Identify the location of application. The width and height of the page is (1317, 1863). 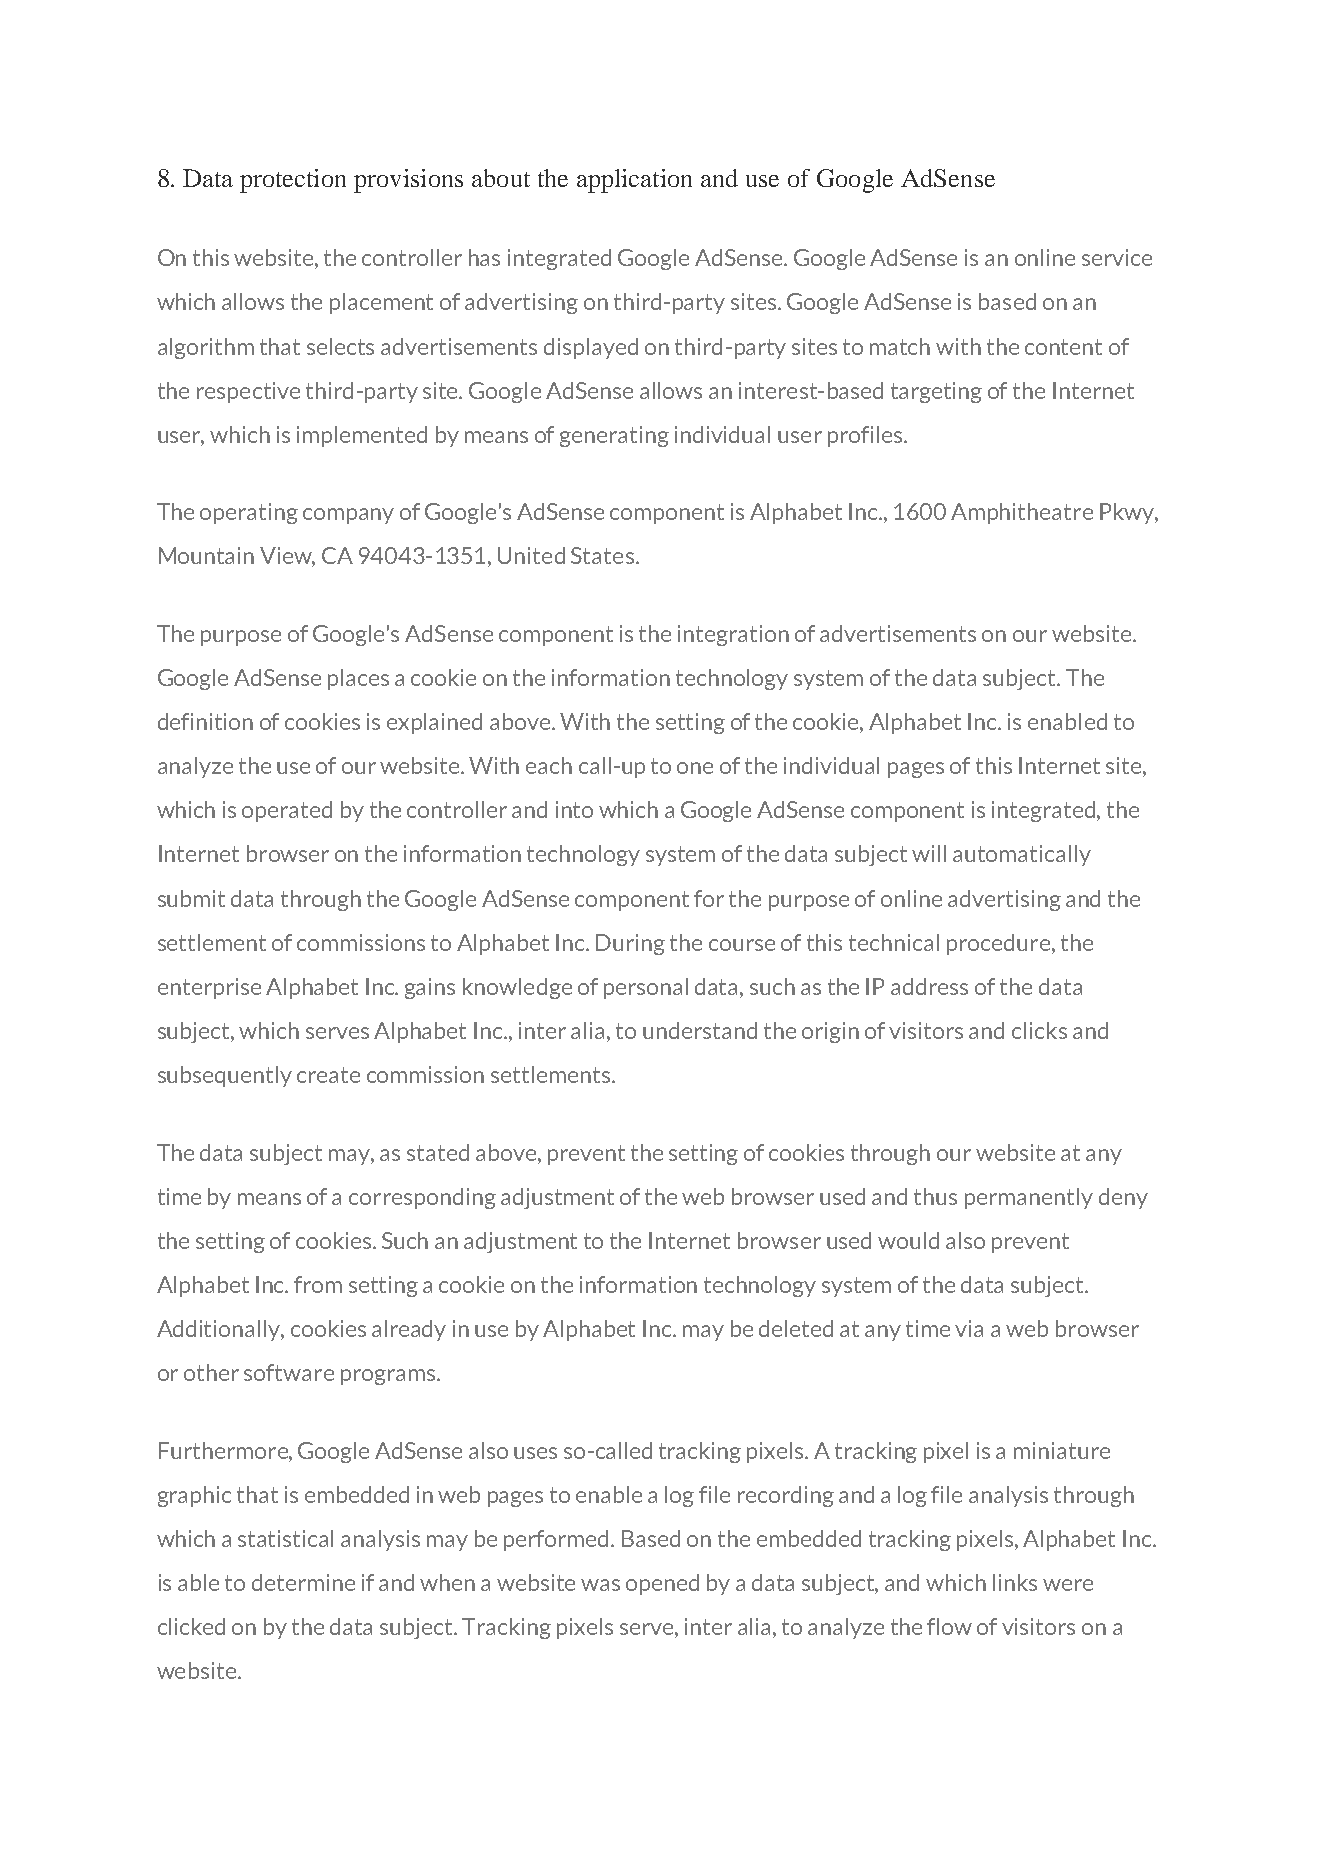
(634, 181).
